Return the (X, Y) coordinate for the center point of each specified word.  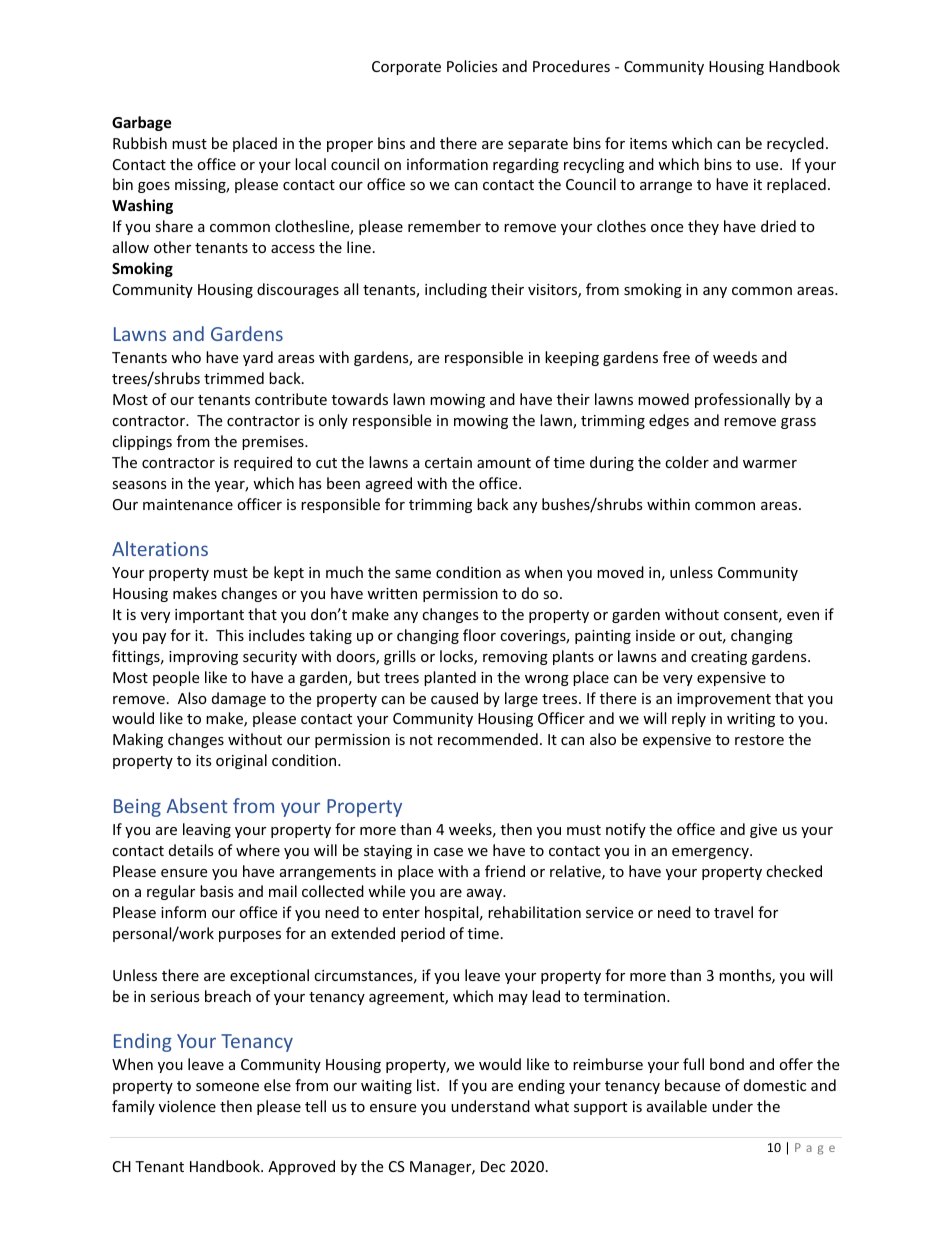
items (648, 143)
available (677, 1106)
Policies (472, 66)
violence (187, 1106)
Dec (493, 1166)
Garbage (142, 123)
